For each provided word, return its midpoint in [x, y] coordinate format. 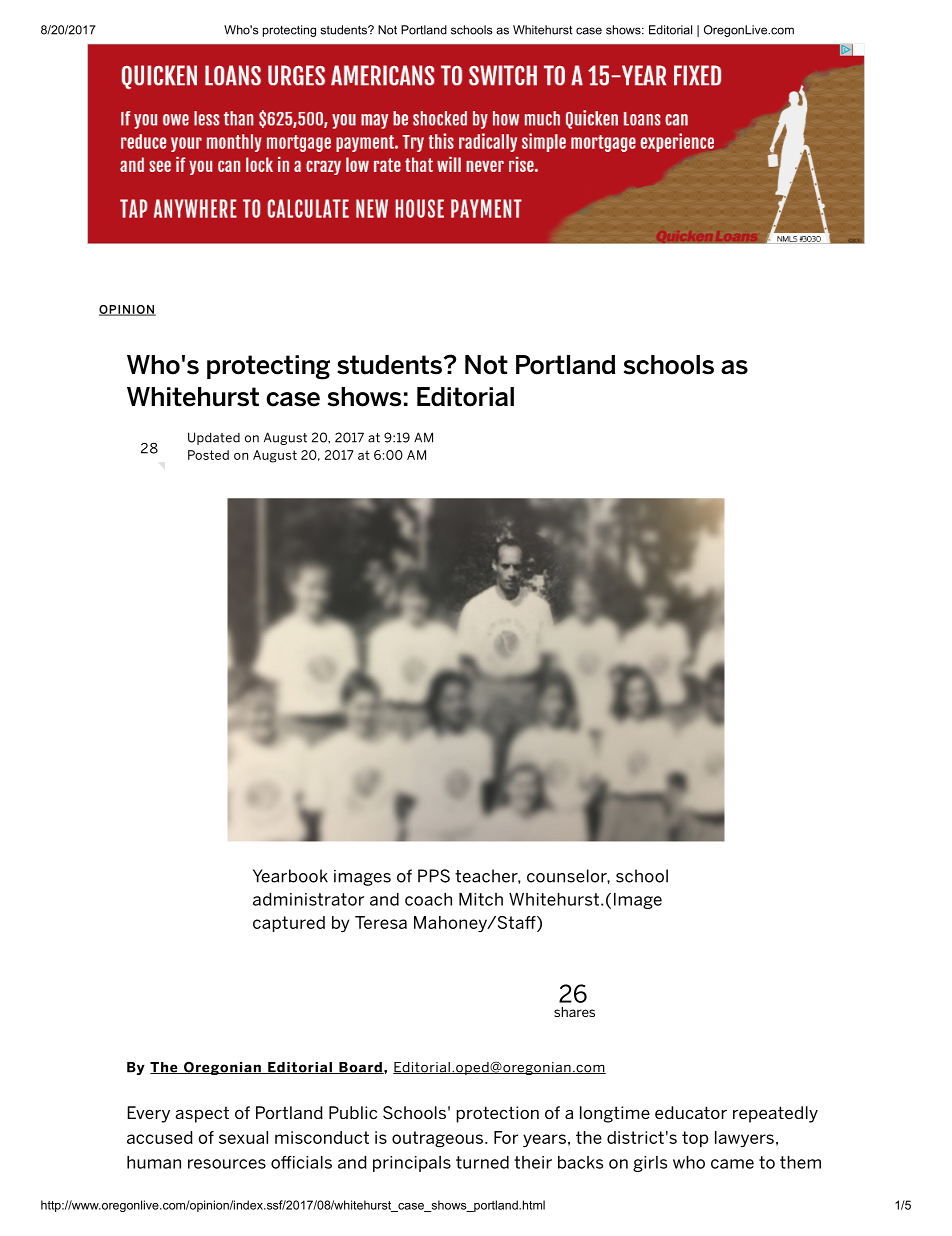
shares [574, 1012]
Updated [214, 438]
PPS [434, 876]
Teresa [381, 922]
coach [428, 899]
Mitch [481, 899]
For [506, 1137]
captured [289, 924]
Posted [208, 455]
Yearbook [290, 876]
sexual [243, 1137]
